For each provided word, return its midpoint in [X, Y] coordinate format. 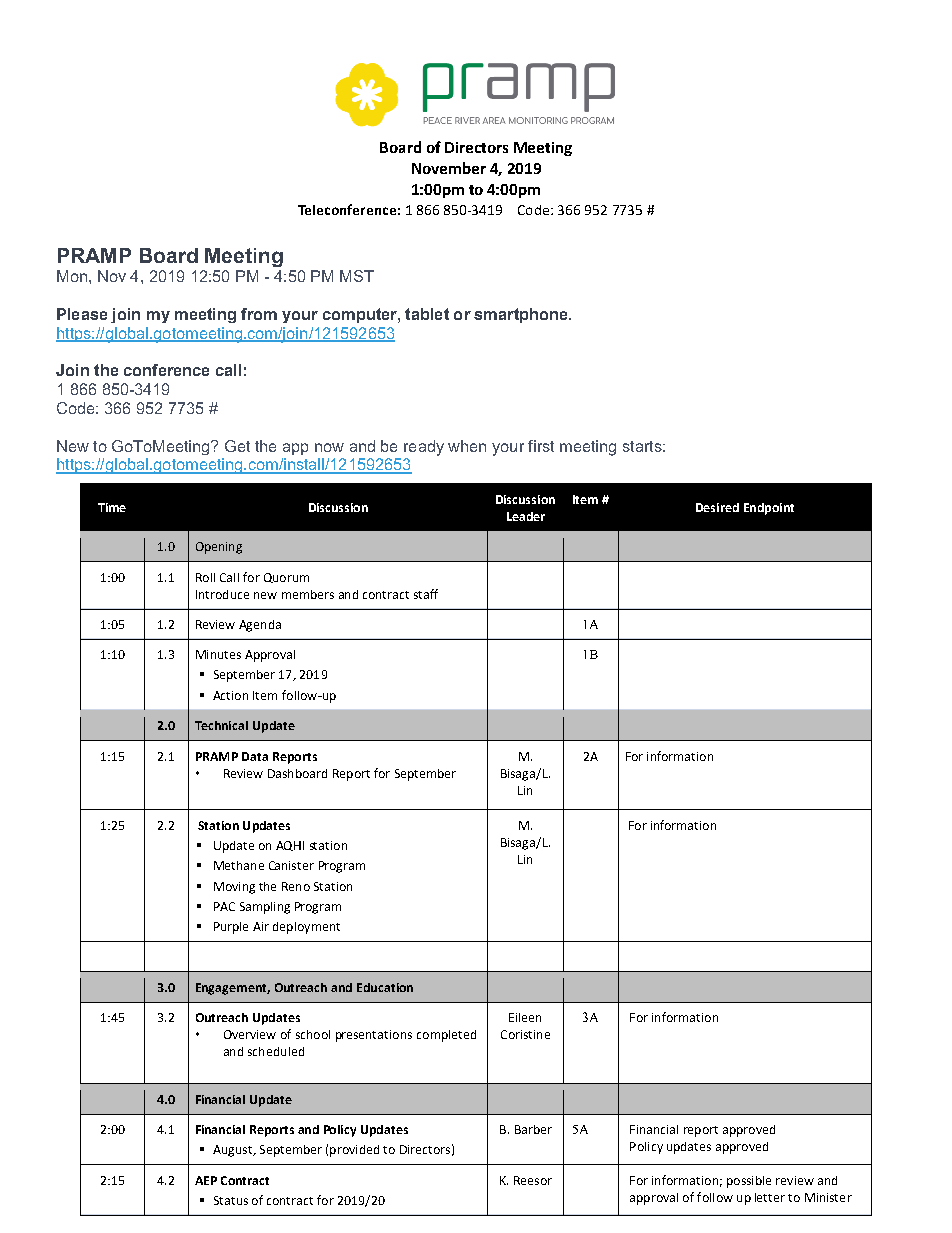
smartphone [522, 315]
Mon [72, 276]
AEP [206, 1180]
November [449, 168]
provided [354, 1151]
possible [749, 1182]
